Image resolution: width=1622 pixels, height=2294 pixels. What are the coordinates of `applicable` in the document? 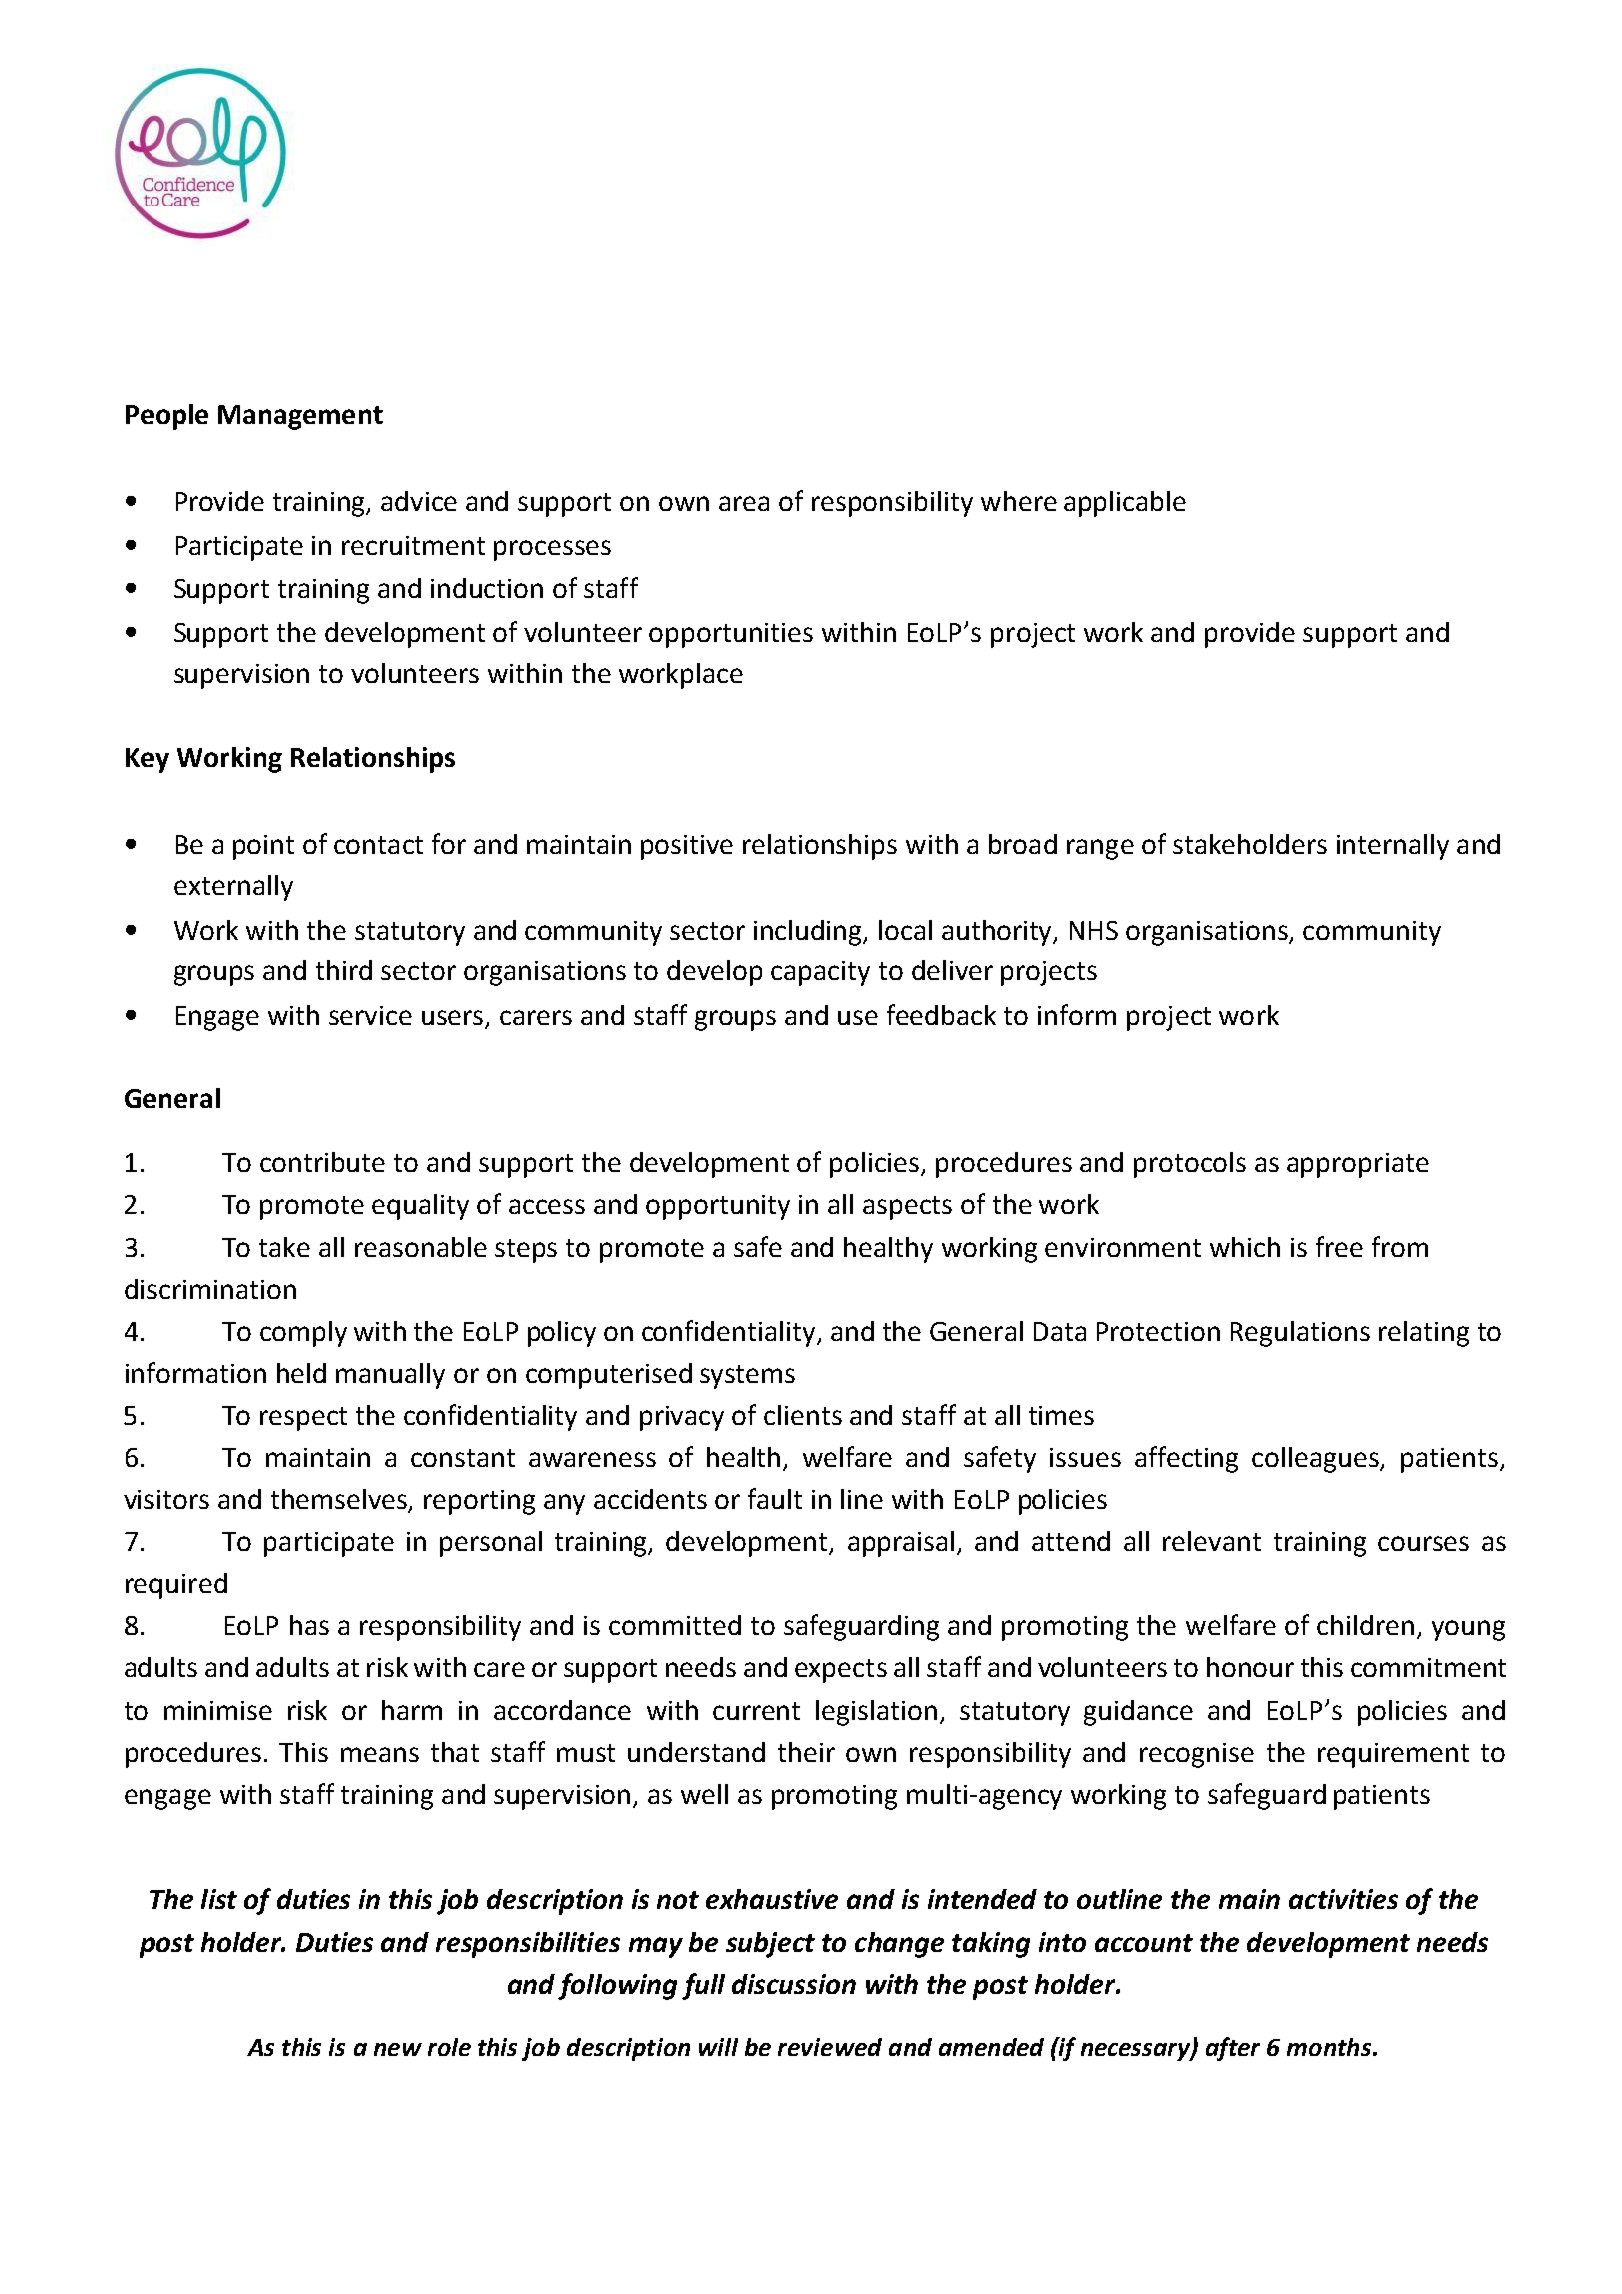 It's located at (1125, 504).
